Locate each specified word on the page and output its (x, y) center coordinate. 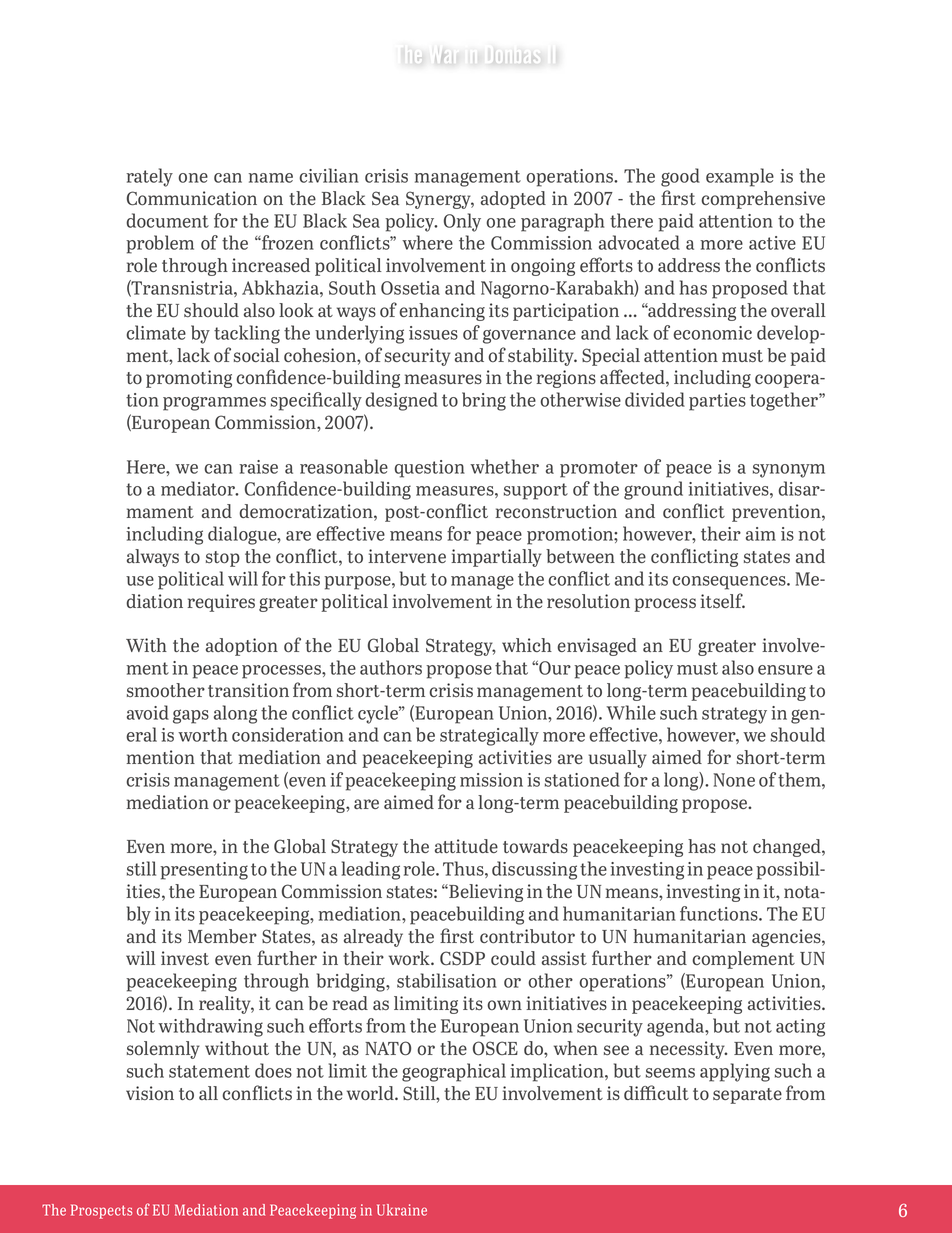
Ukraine (402, 1210)
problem (160, 244)
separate (747, 1096)
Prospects (101, 1211)
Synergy (440, 200)
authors (391, 667)
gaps (191, 716)
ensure (785, 670)
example (740, 177)
